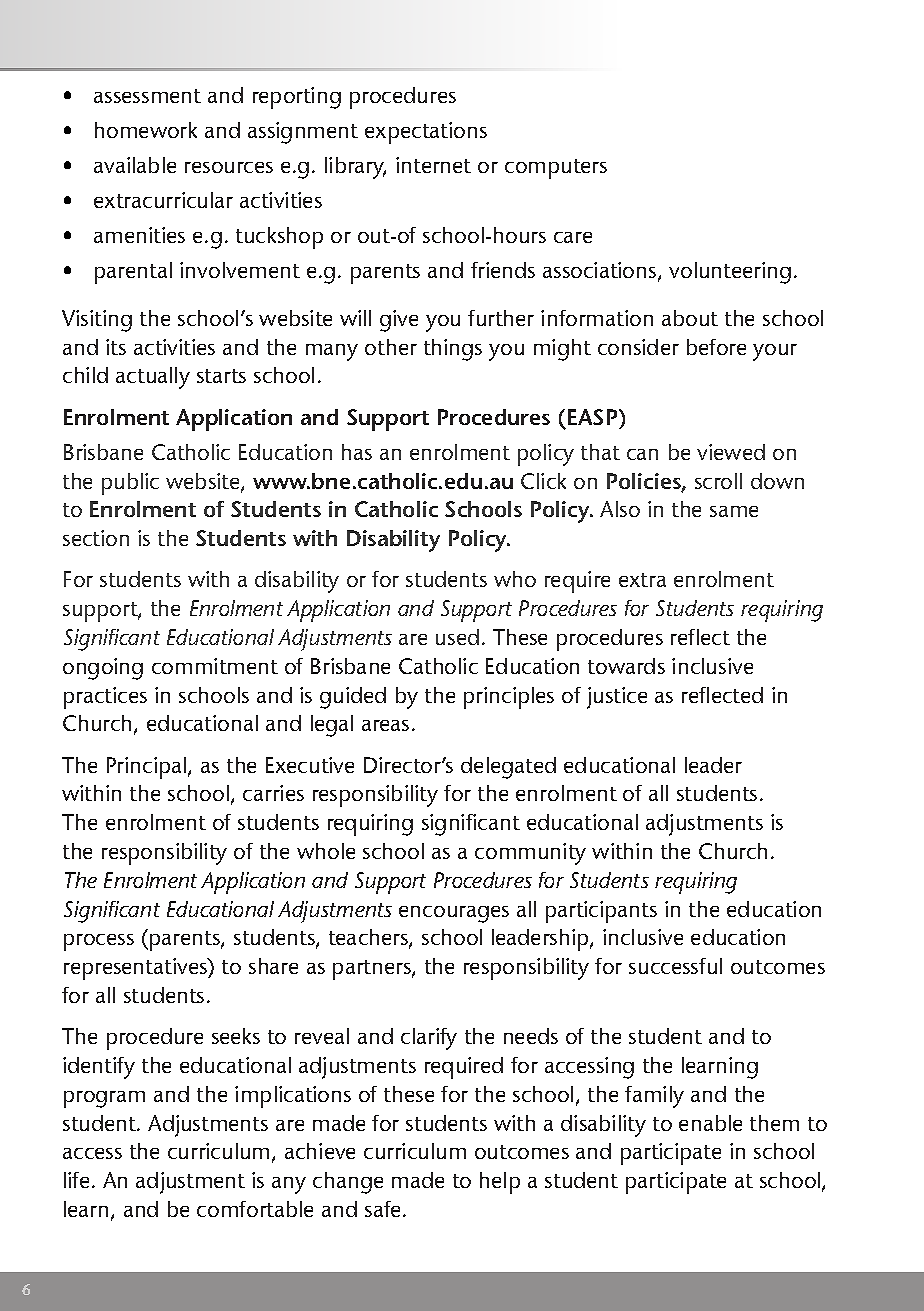 The height and width of the page is (1311, 924). I want to click on used, so click(457, 637).
